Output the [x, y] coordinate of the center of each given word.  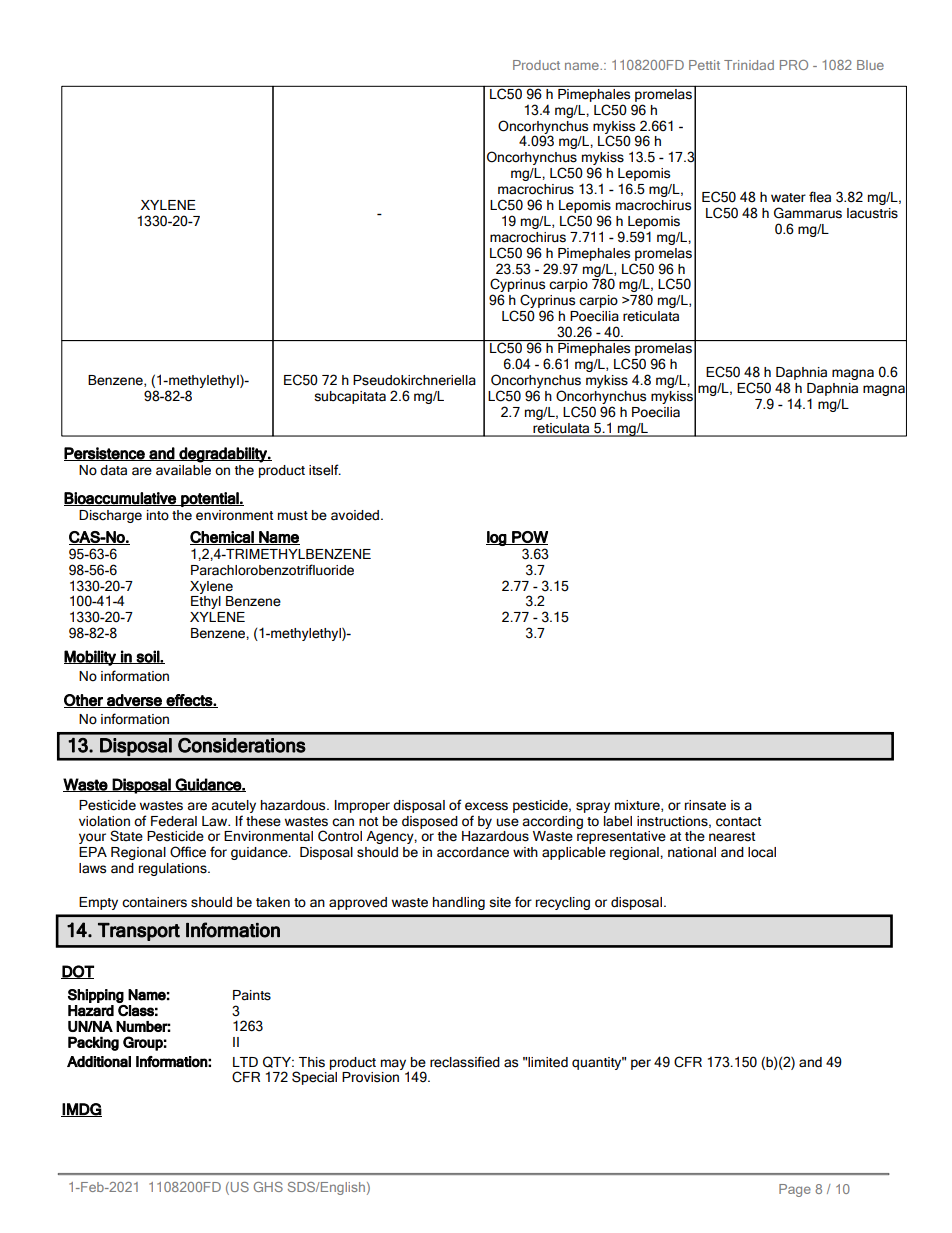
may [395, 1065]
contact [738, 822]
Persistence [105, 454]
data [113, 470]
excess [486, 806]
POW [529, 538]
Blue [870, 65]
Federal [174, 821]
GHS [268, 1187]
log [497, 538]
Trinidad [749, 65]
